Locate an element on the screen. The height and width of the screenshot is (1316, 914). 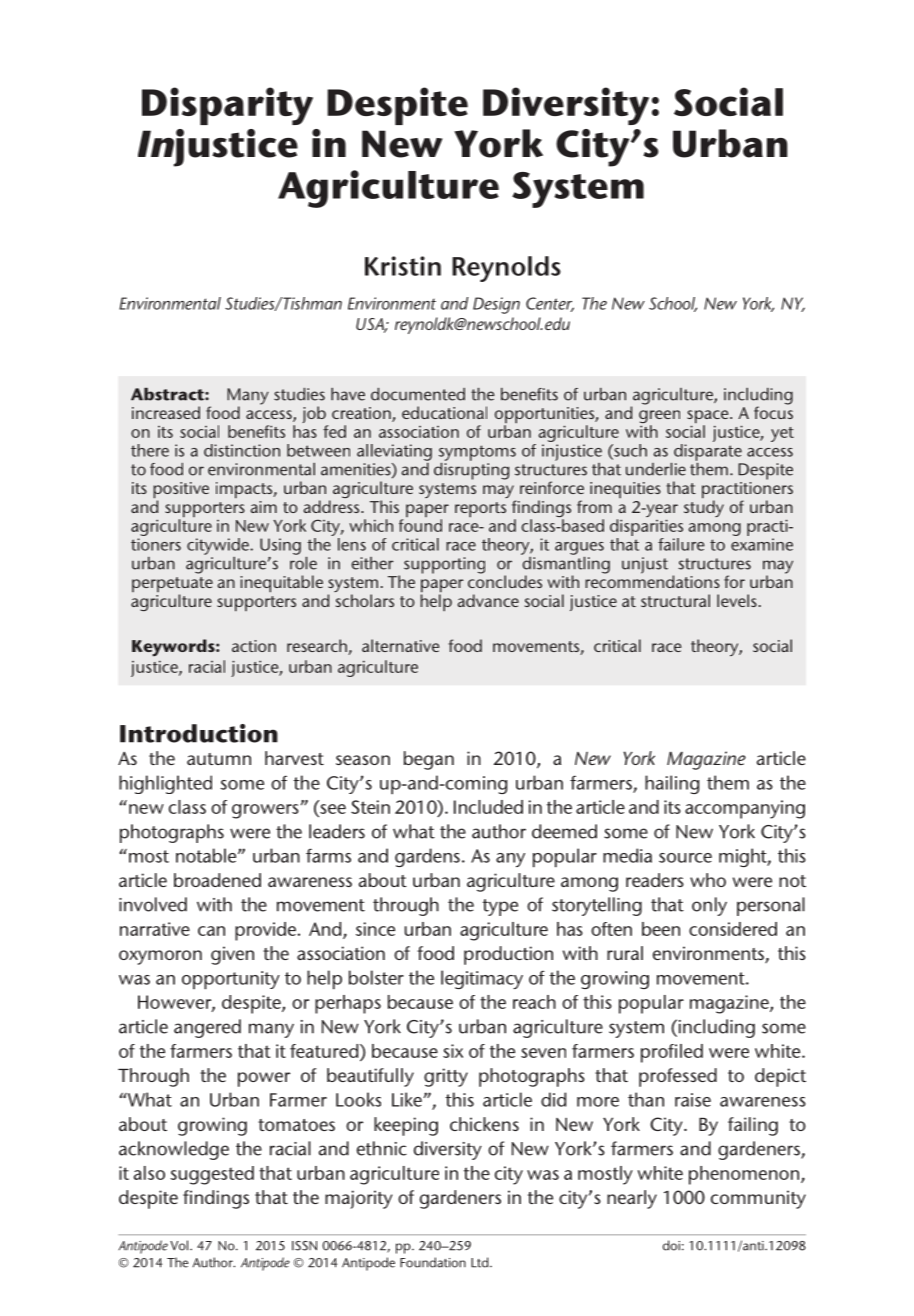
suggested is located at coordinates (212, 1175).
